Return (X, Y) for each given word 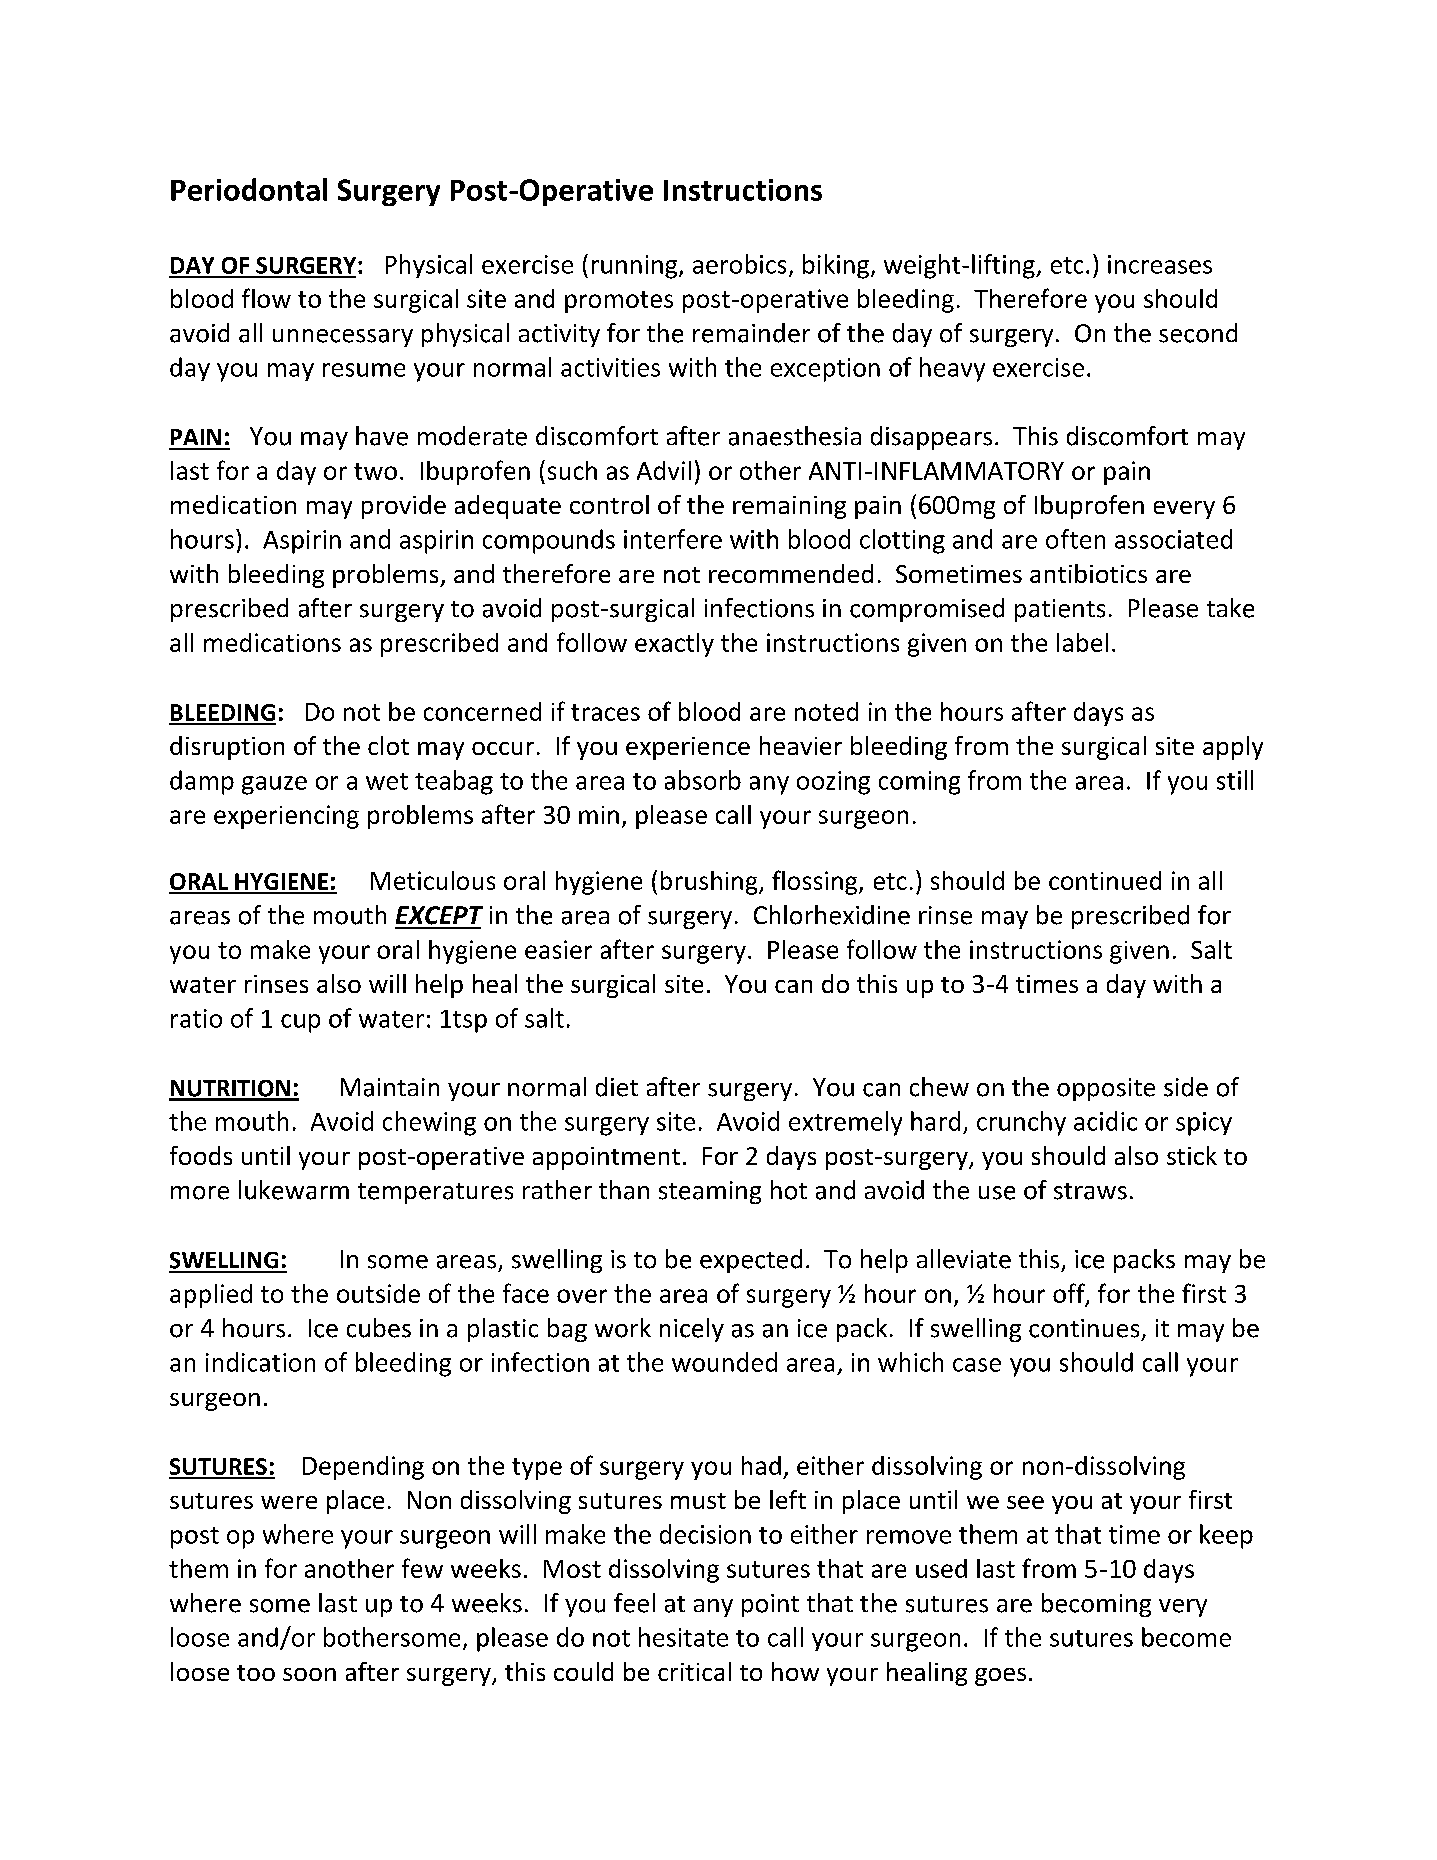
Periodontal (249, 189)
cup (300, 1023)
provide (404, 507)
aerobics (739, 264)
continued (1105, 880)
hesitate (683, 1637)
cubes (379, 1328)
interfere (673, 539)
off (1070, 1294)
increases (1160, 264)
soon (309, 1674)
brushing (710, 883)
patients (1060, 610)
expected (751, 1261)
